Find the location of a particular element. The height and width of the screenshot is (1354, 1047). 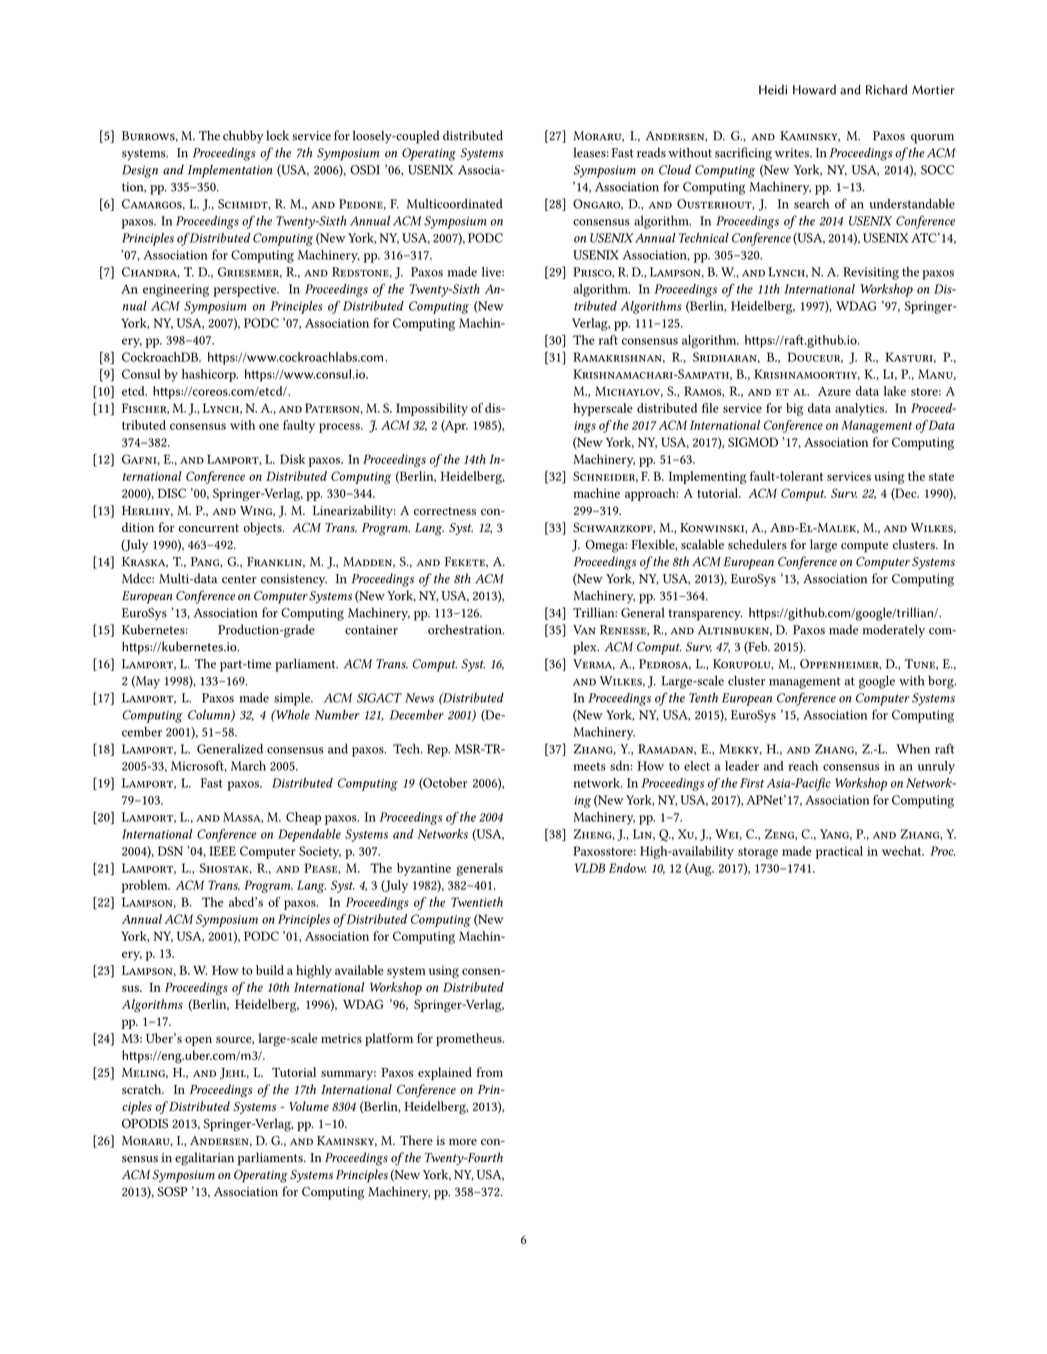

reach is located at coordinates (803, 766).
